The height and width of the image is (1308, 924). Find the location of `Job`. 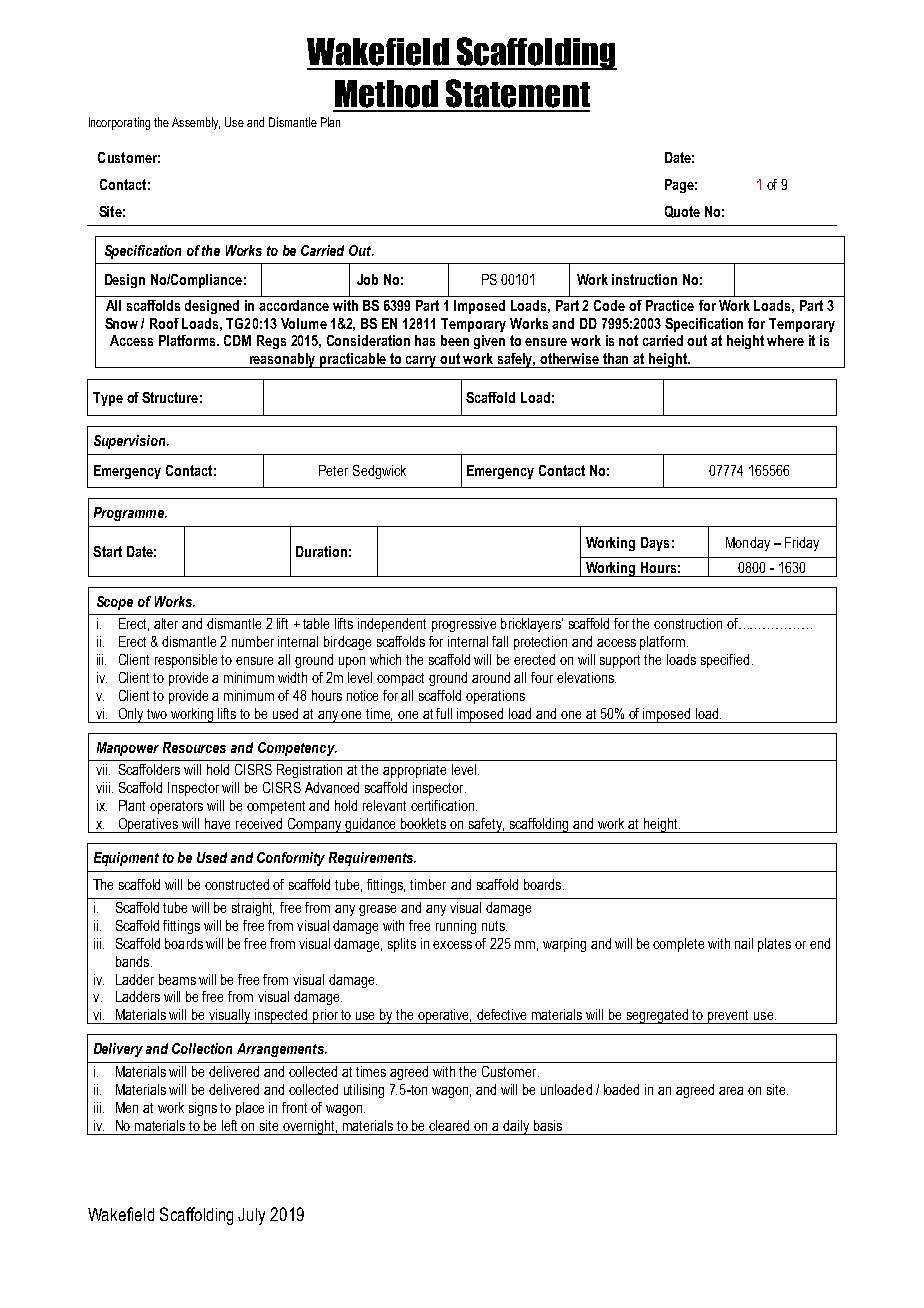

Job is located at coordinates (367, 279).
